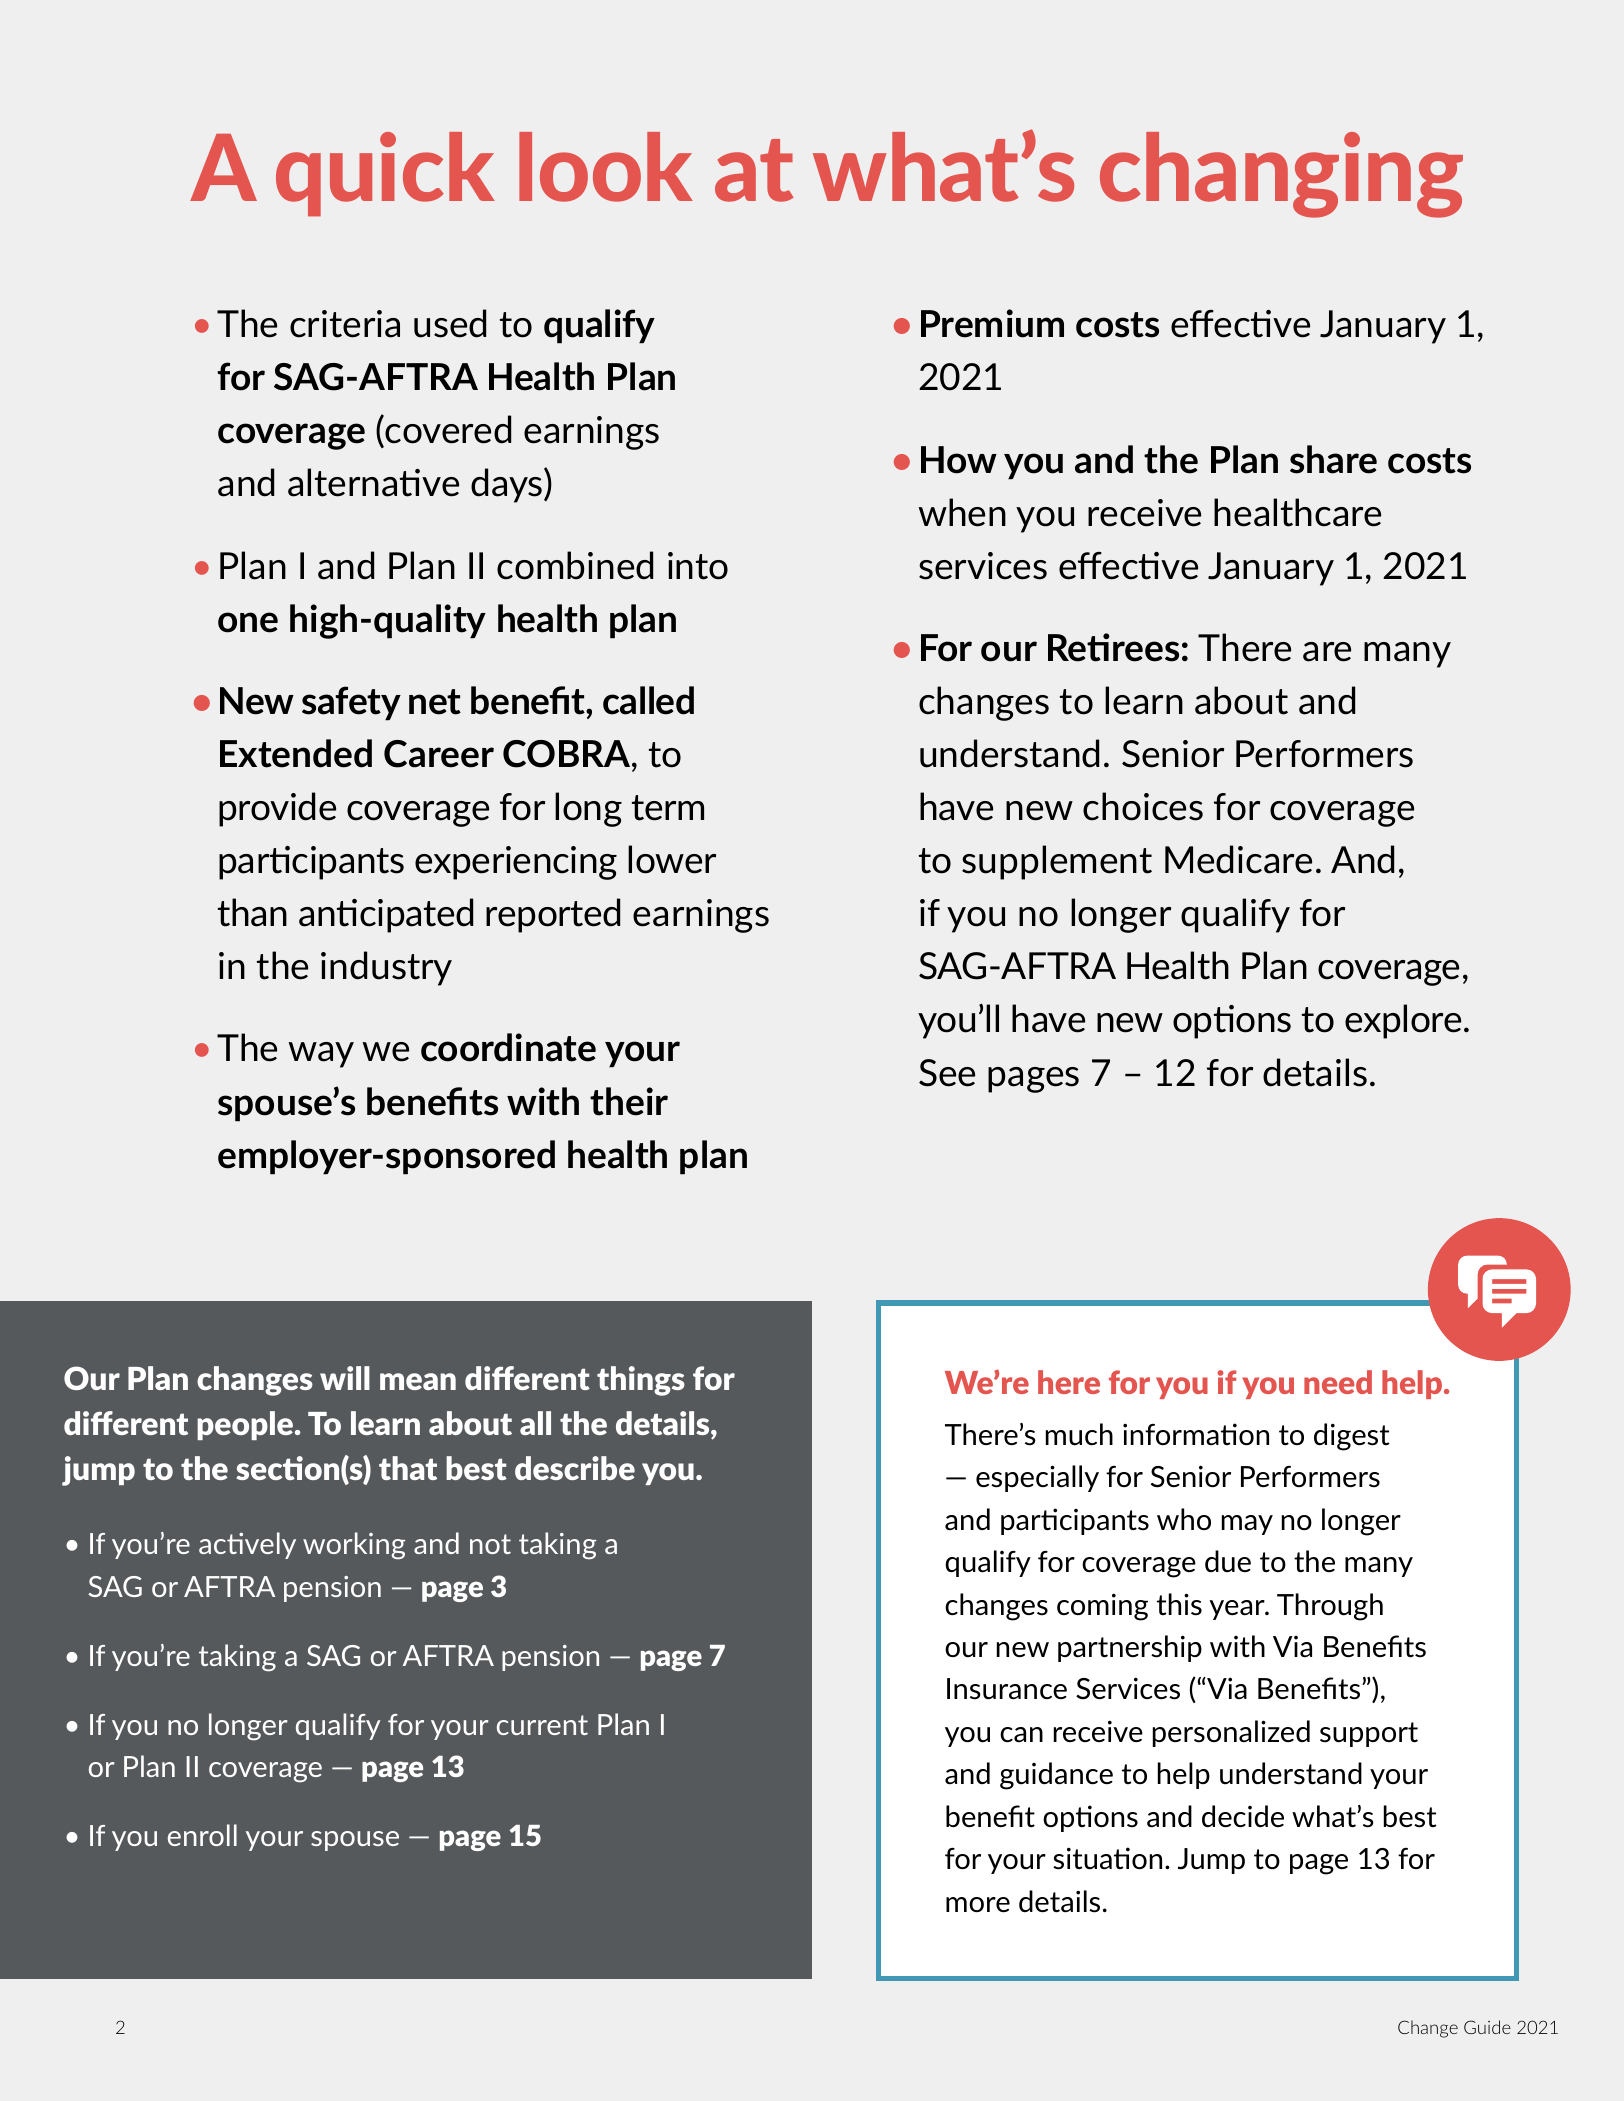 This screenshot has height=2101, width=1624. Describe the element at coordinates (385, 174) in the screenshot. I see `quick` at that location.
